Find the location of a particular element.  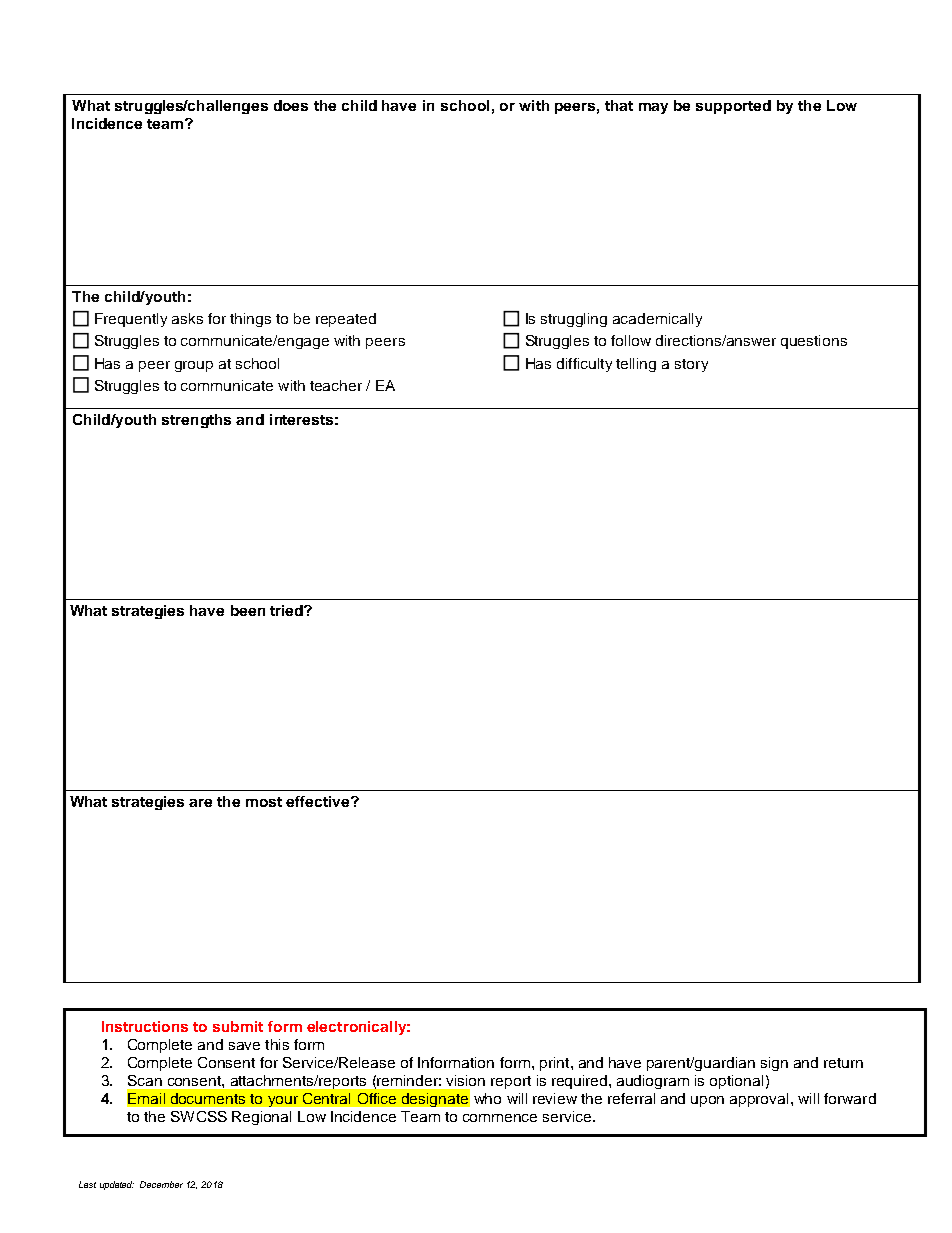

December is located at coordinates (161, 1184).
